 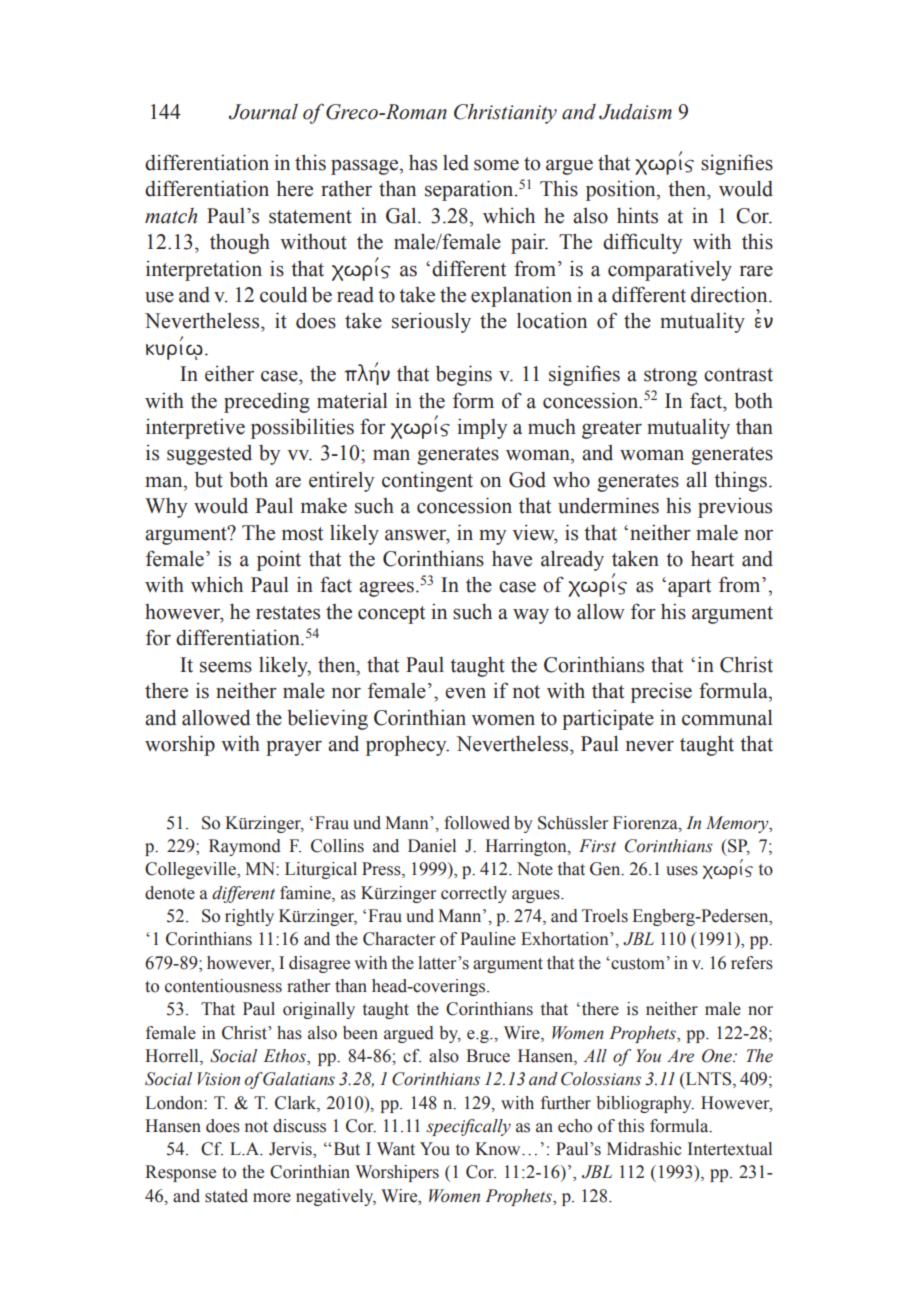 I want to click on led, so click(x=456, y=163).
